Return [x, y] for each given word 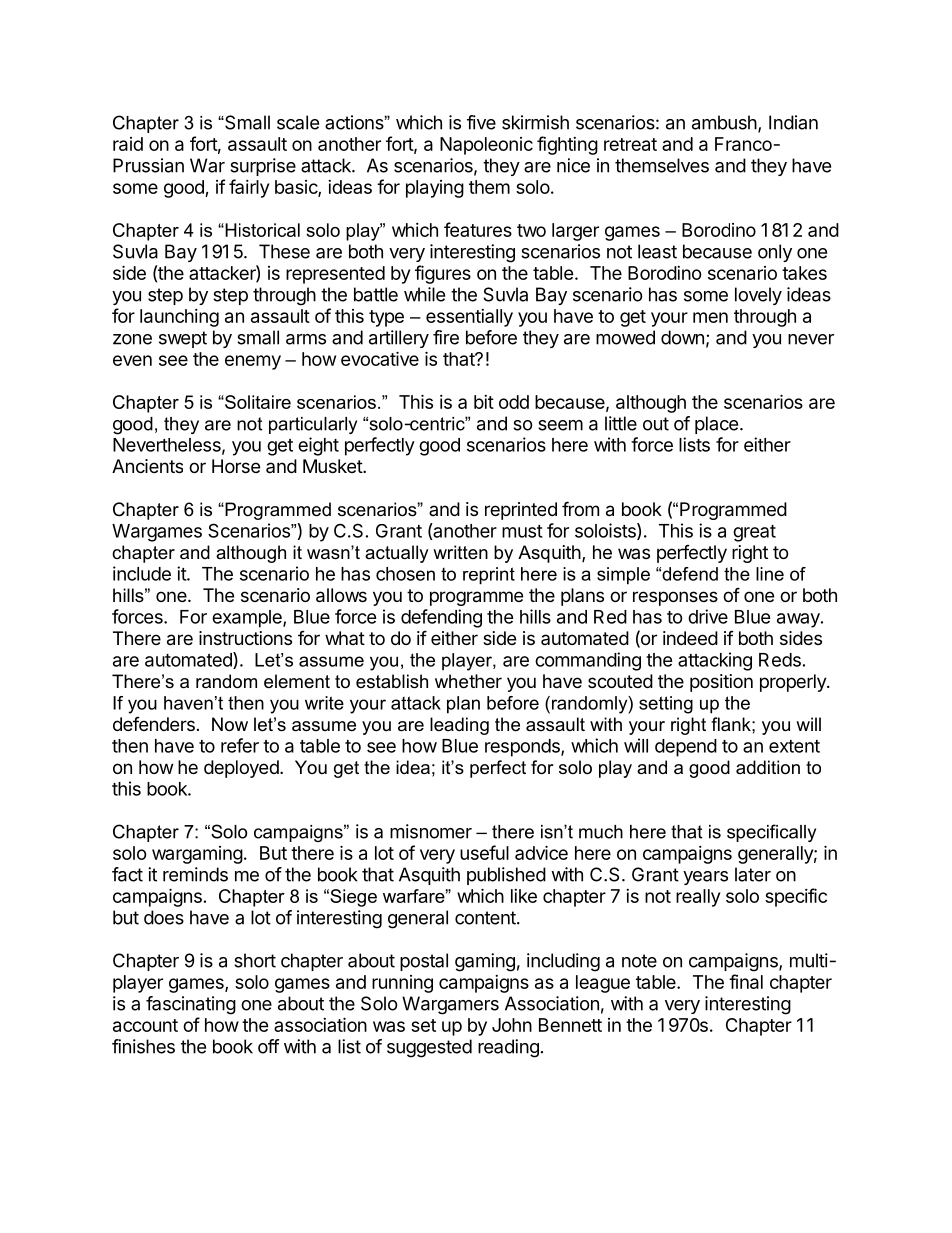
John [512, 1025]
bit [484, 402]
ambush [724, 122]
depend [686, 748]
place [716, 425]
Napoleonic [486, 146]
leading [459, 726]
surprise [263, 167]
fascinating [191, 1005]
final [746, 981]
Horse [236, 466]
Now [230, 724]
